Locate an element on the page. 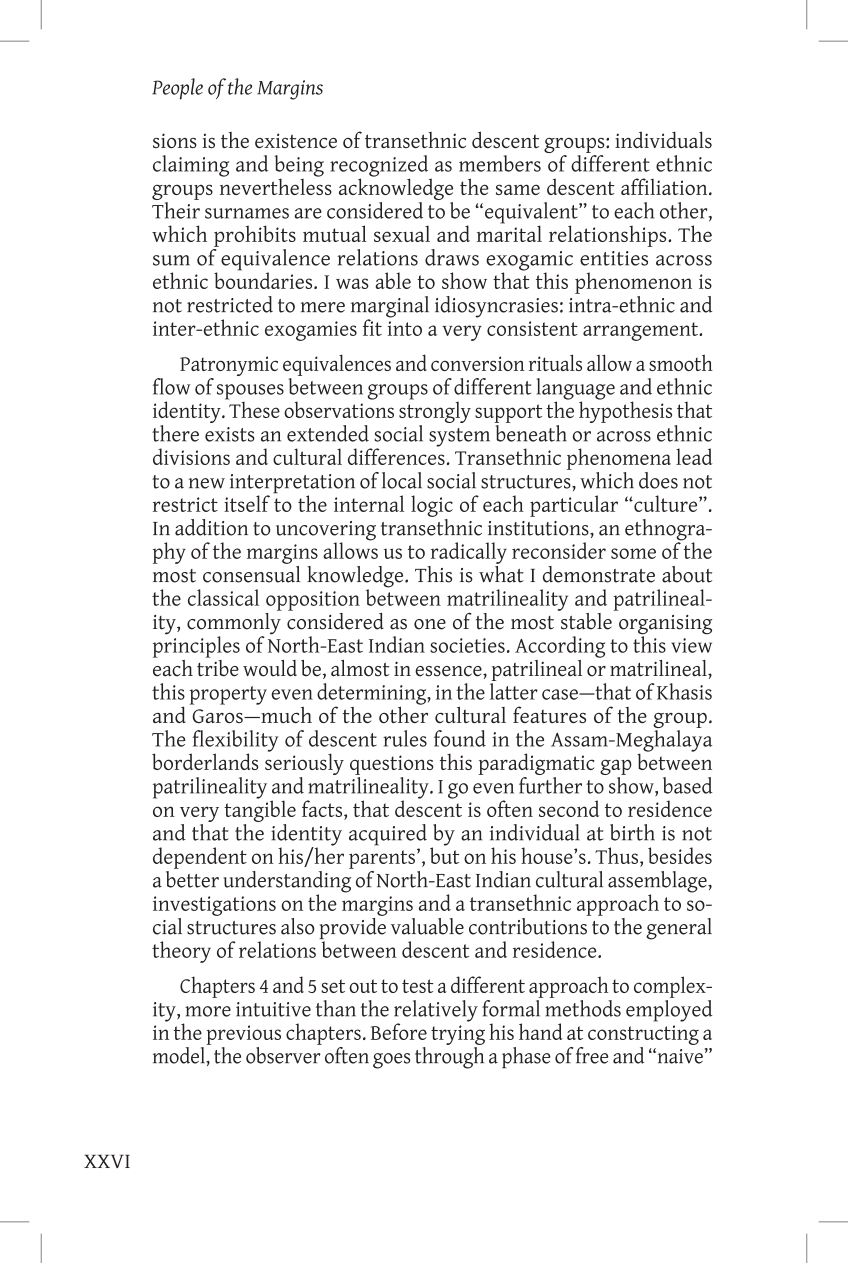 The height and width of the image is (1263, 848). affiliation is located at coordinates (665, 186).
